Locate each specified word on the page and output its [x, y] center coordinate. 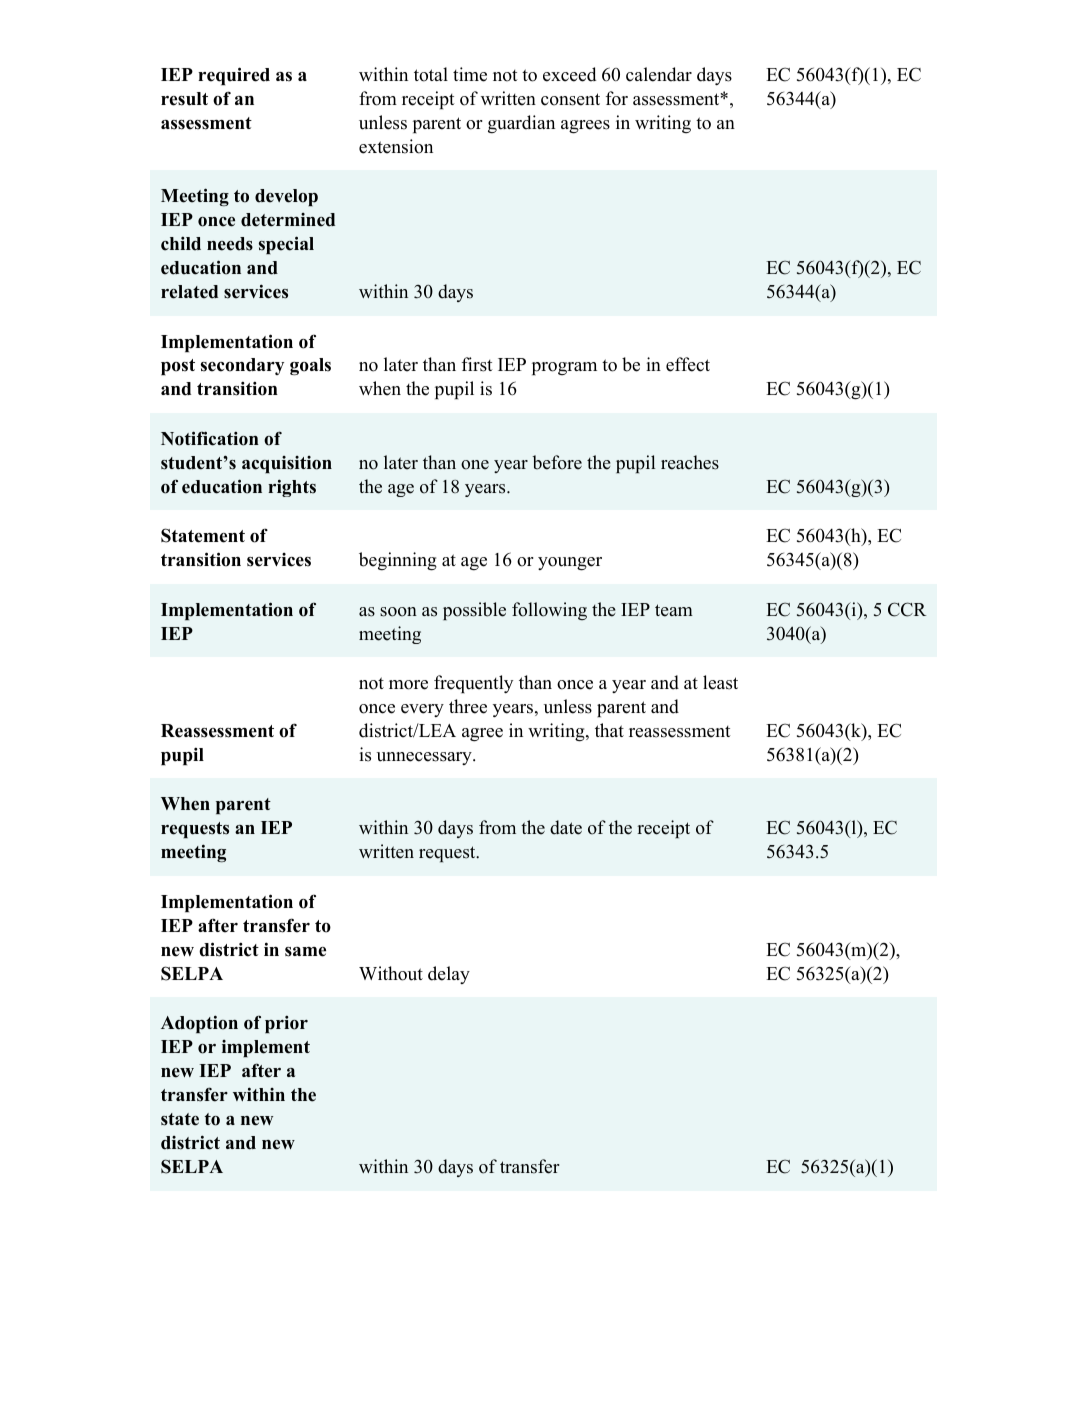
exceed [569, 74]
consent [570, 99]
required [234, 76]
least [720, 682]
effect [688, 364]
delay [449, 975]
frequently [473, 684]
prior [286, 1024]
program [564, 368]
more [408, 685]
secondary [242, 366]
